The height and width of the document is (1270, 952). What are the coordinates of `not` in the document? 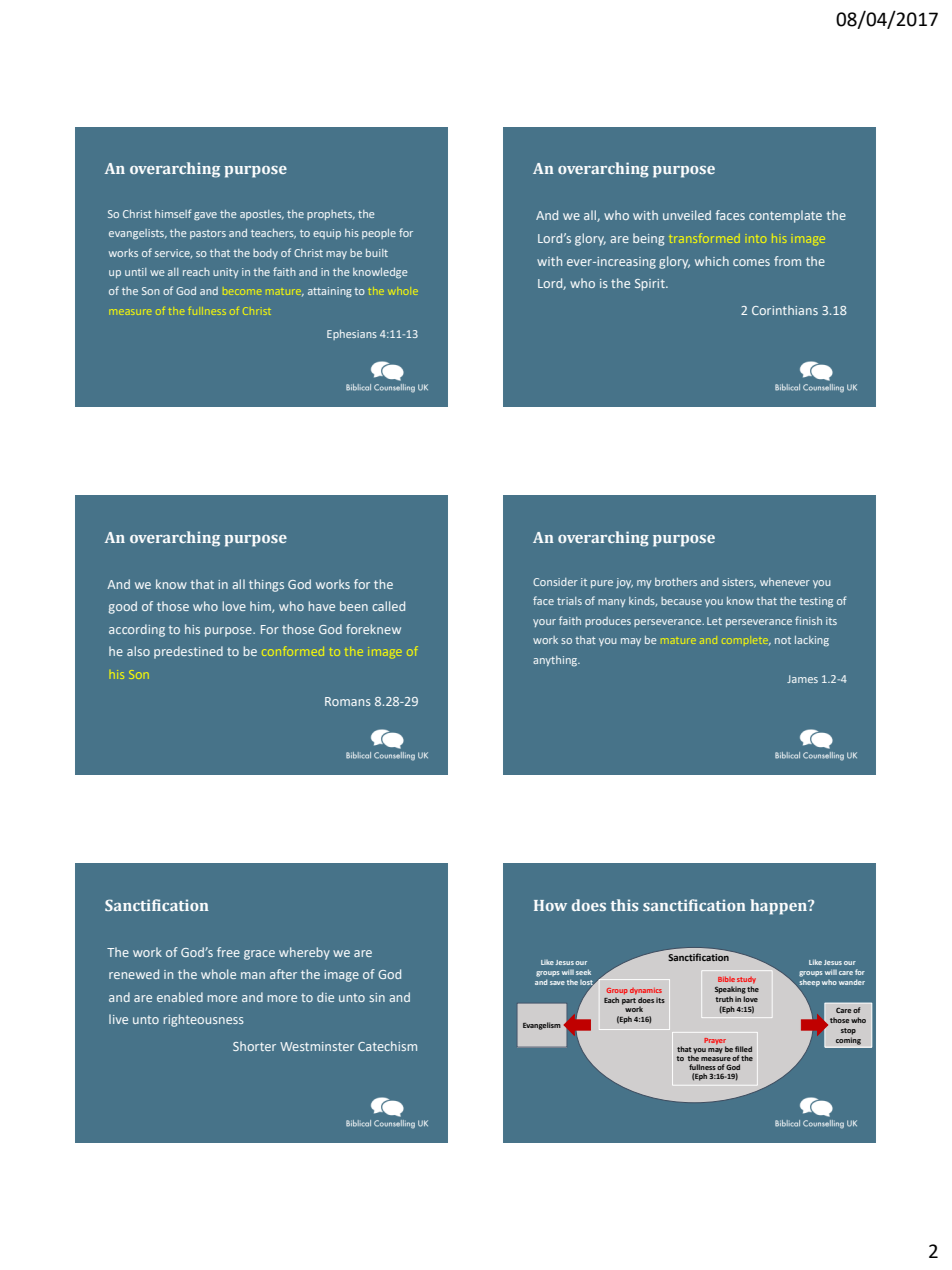 It's located at (783, 640).
